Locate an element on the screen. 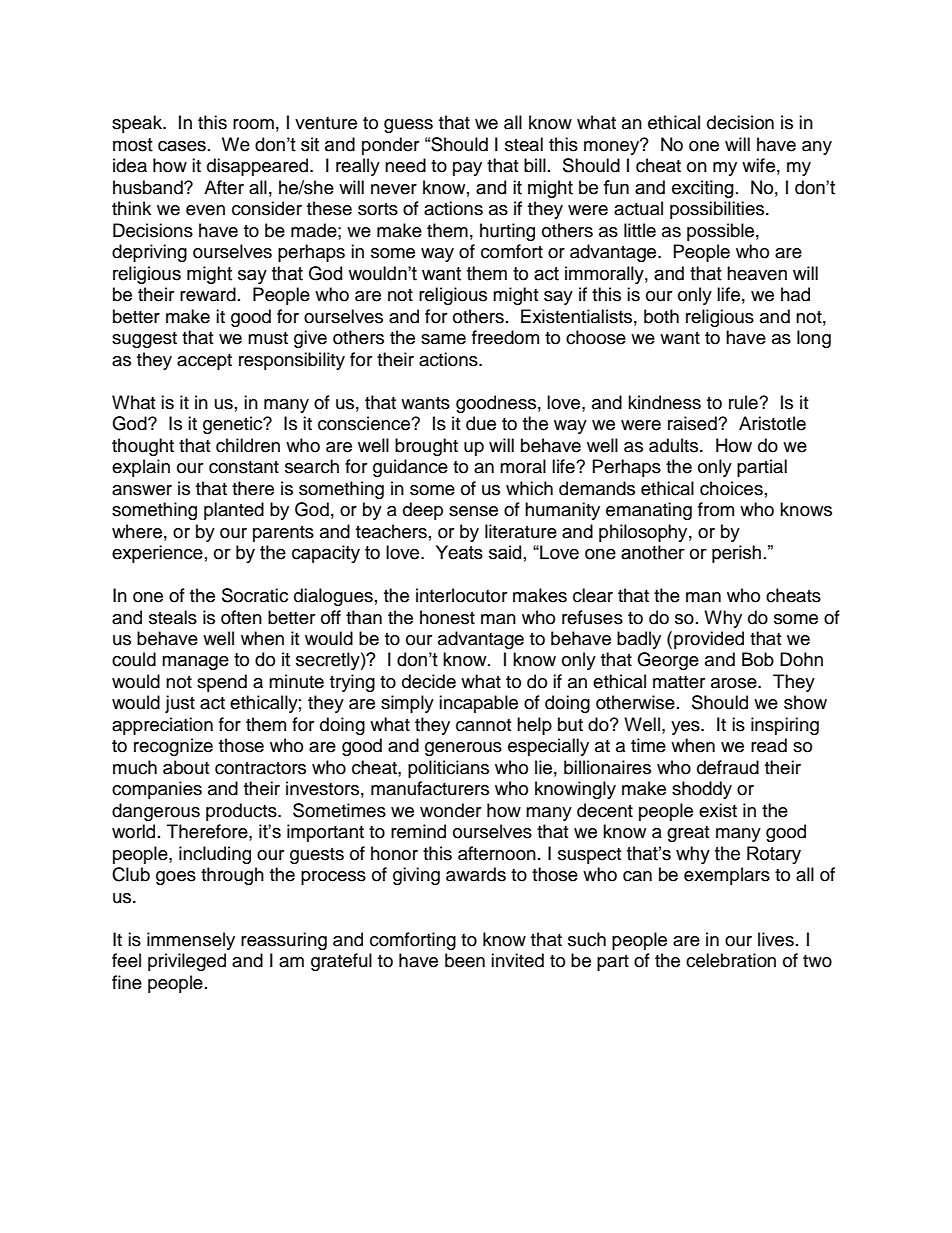 This screenshot has width=952, height=1233. pay is located at coordinates (467, 169).
